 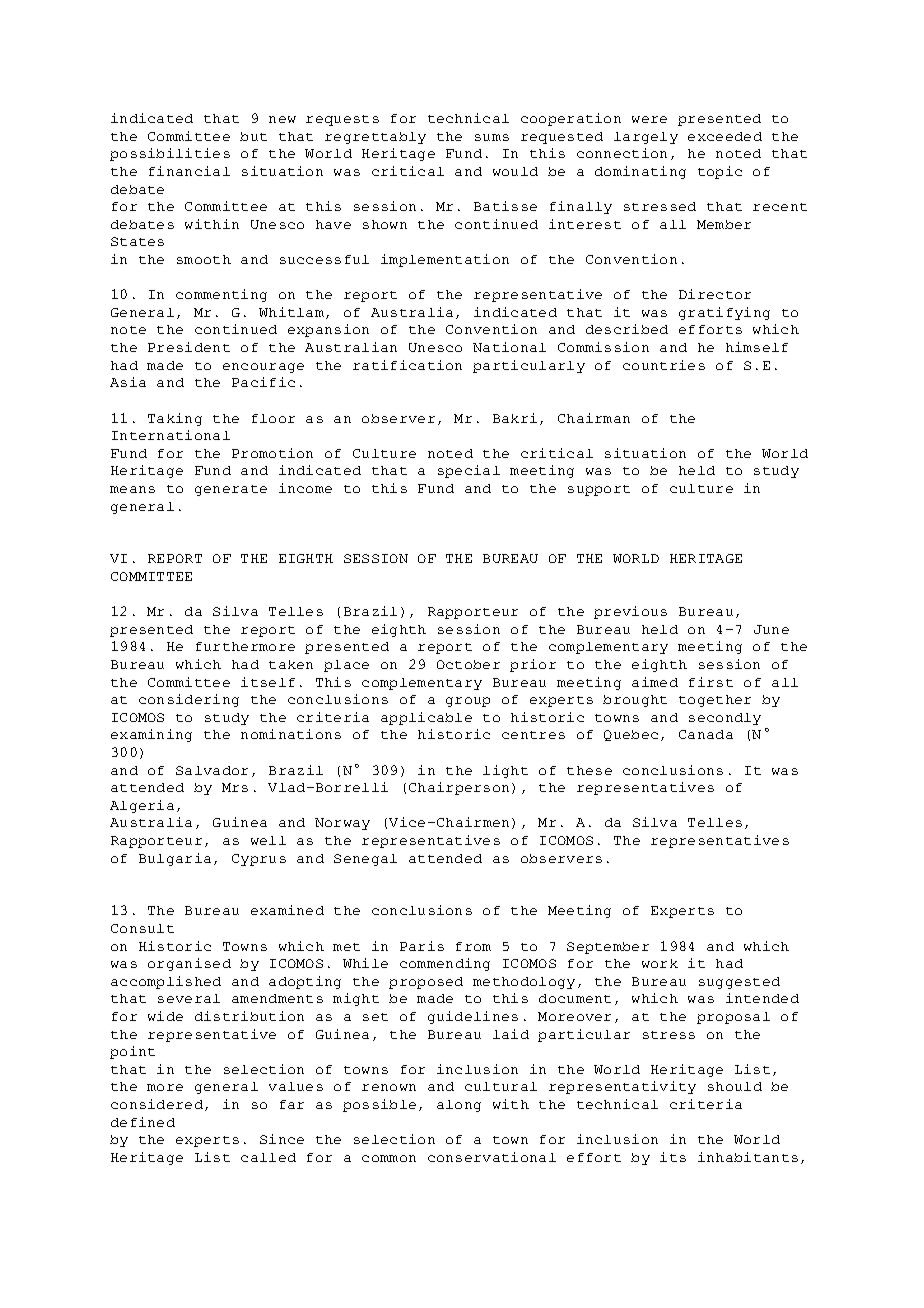 What do you see at coordinates (189, 964) in the image?
I see `organised` at bounding box center [189, 964].
